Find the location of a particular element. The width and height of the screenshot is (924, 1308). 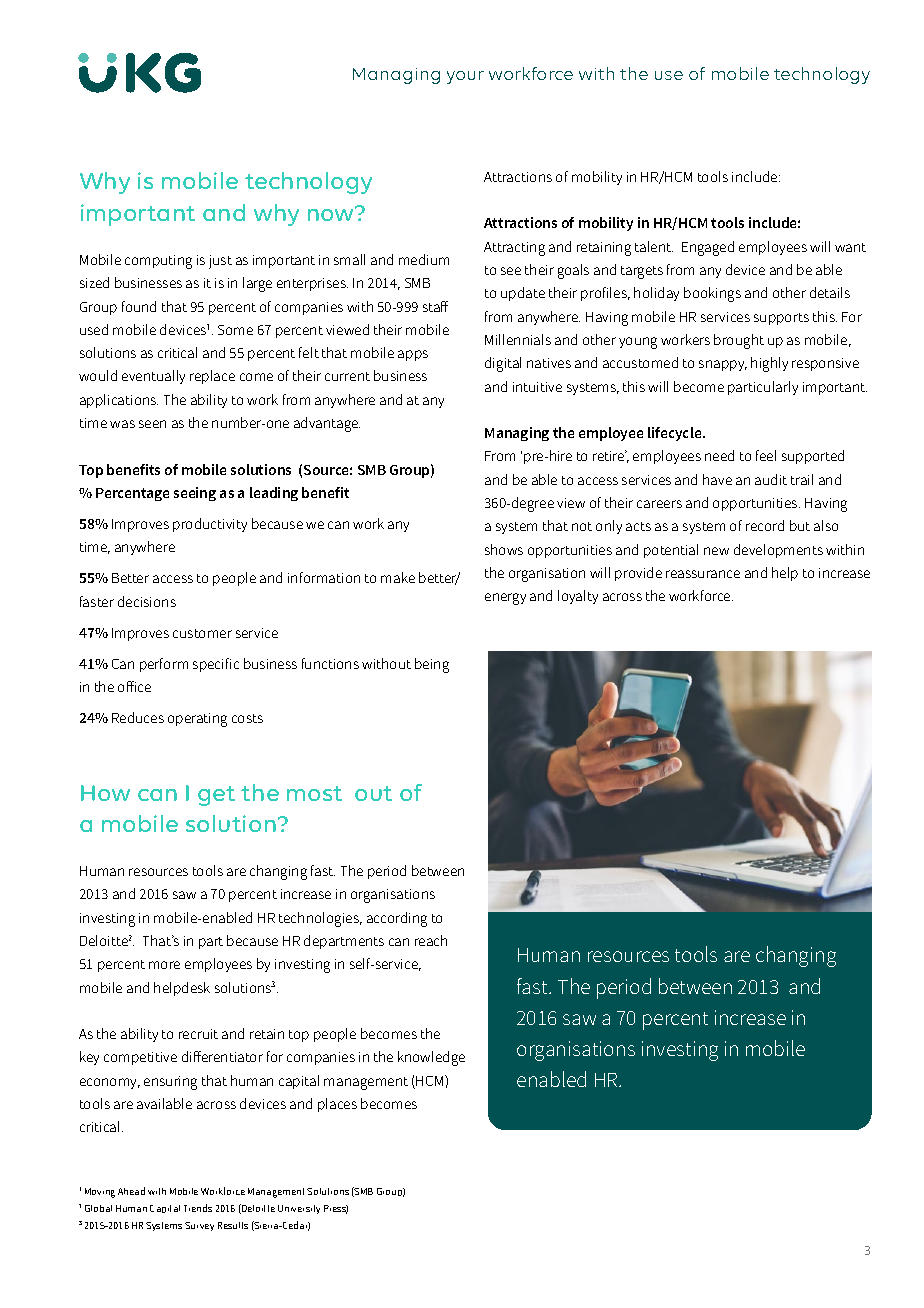

Engaged is located at coordinates (708, 248).
